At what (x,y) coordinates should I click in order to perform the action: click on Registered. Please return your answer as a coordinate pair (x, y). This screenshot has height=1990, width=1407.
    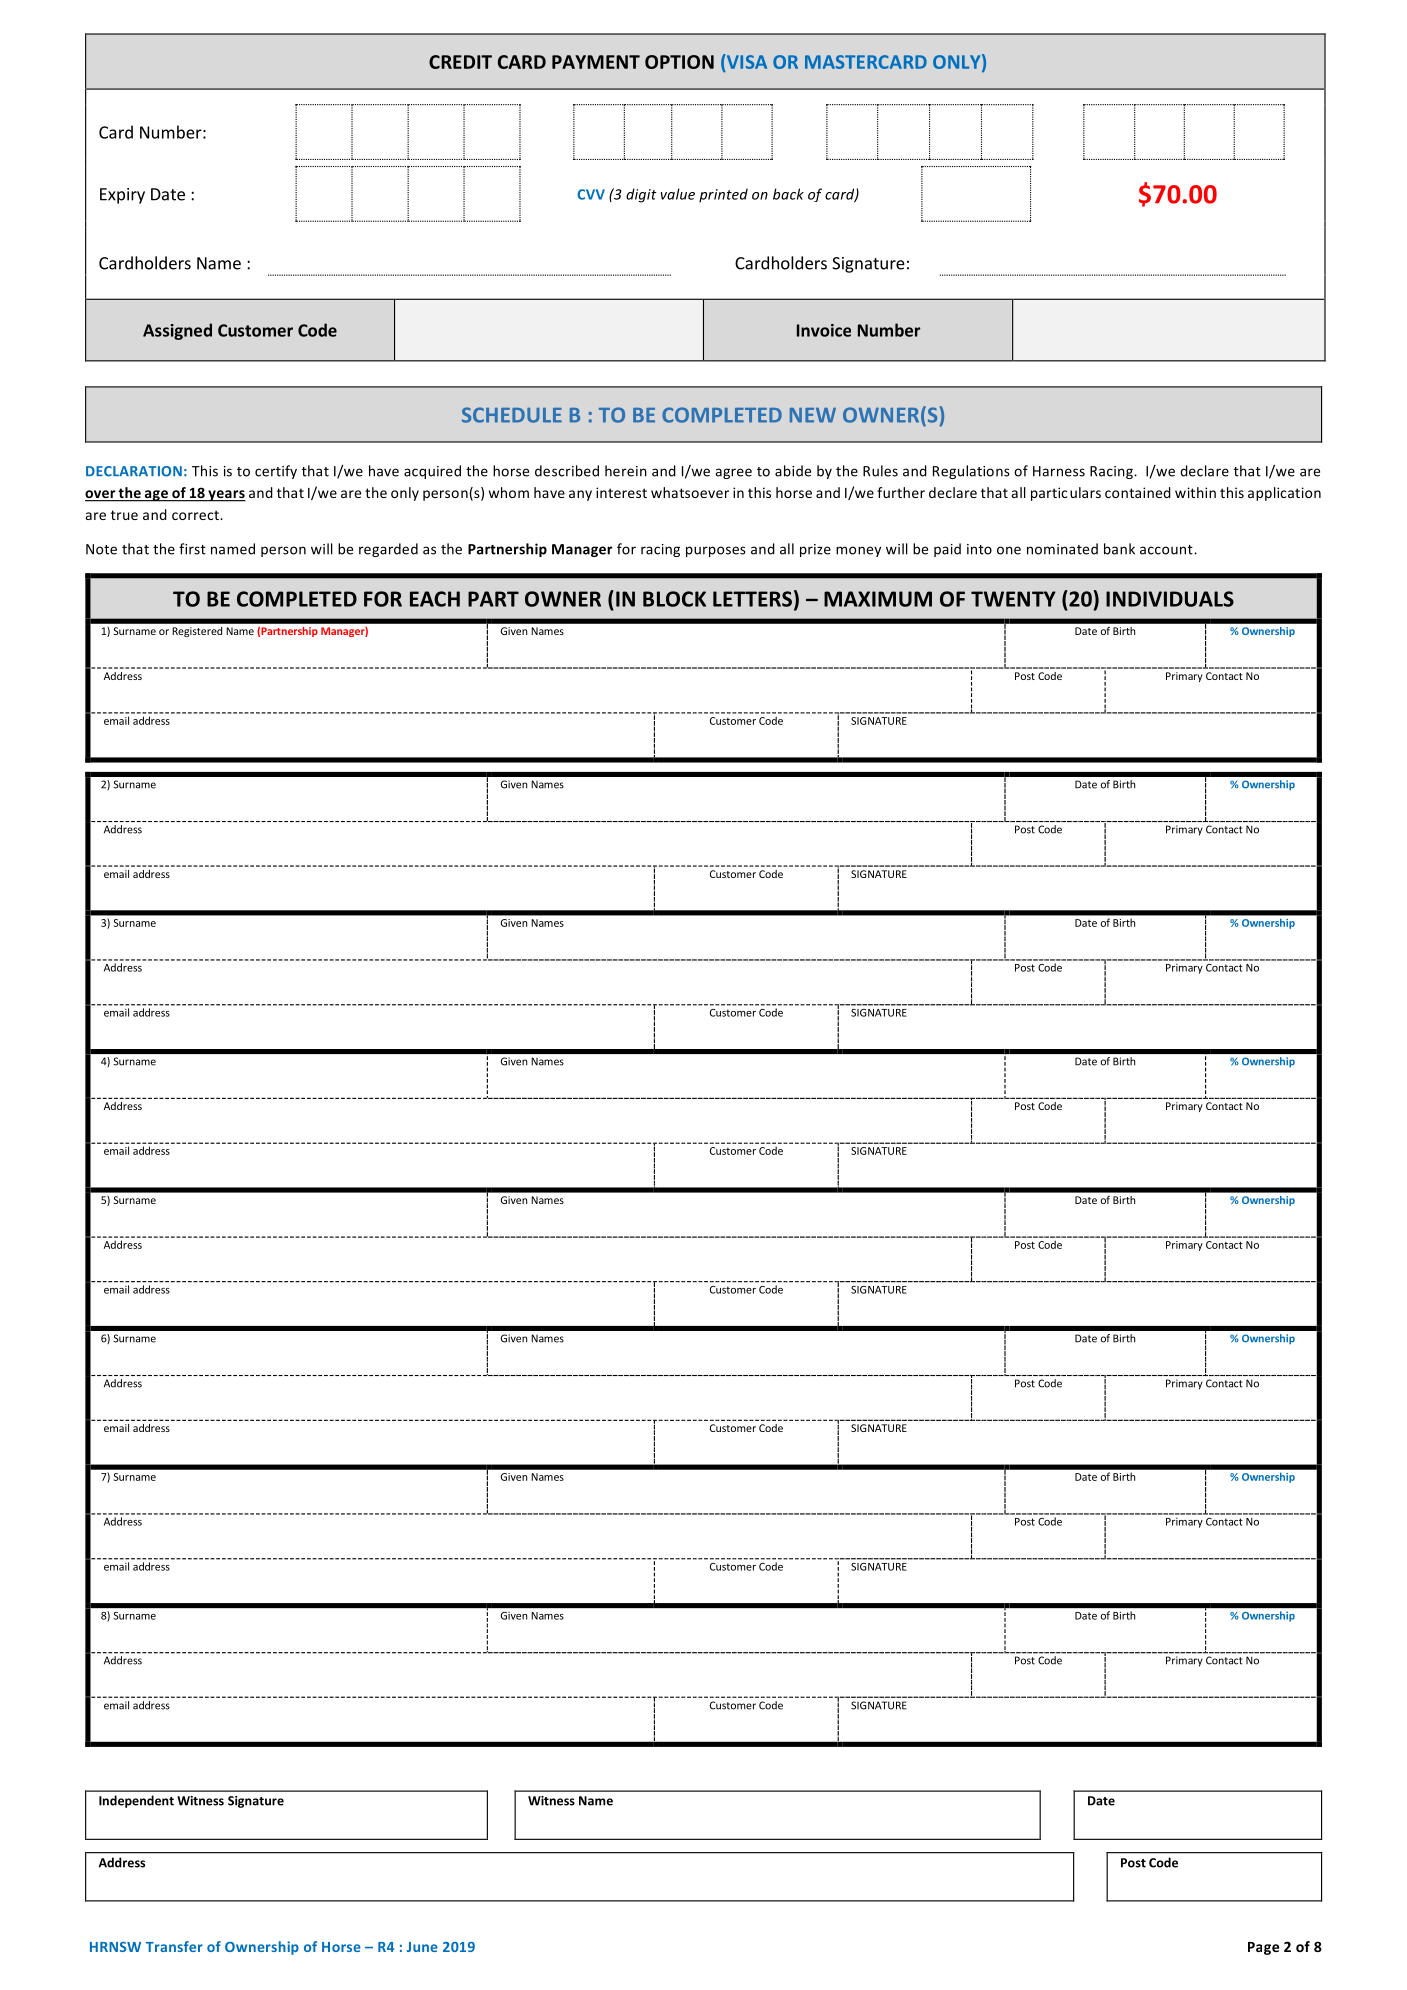
    Looking at the image, I should click on (197, 632).
